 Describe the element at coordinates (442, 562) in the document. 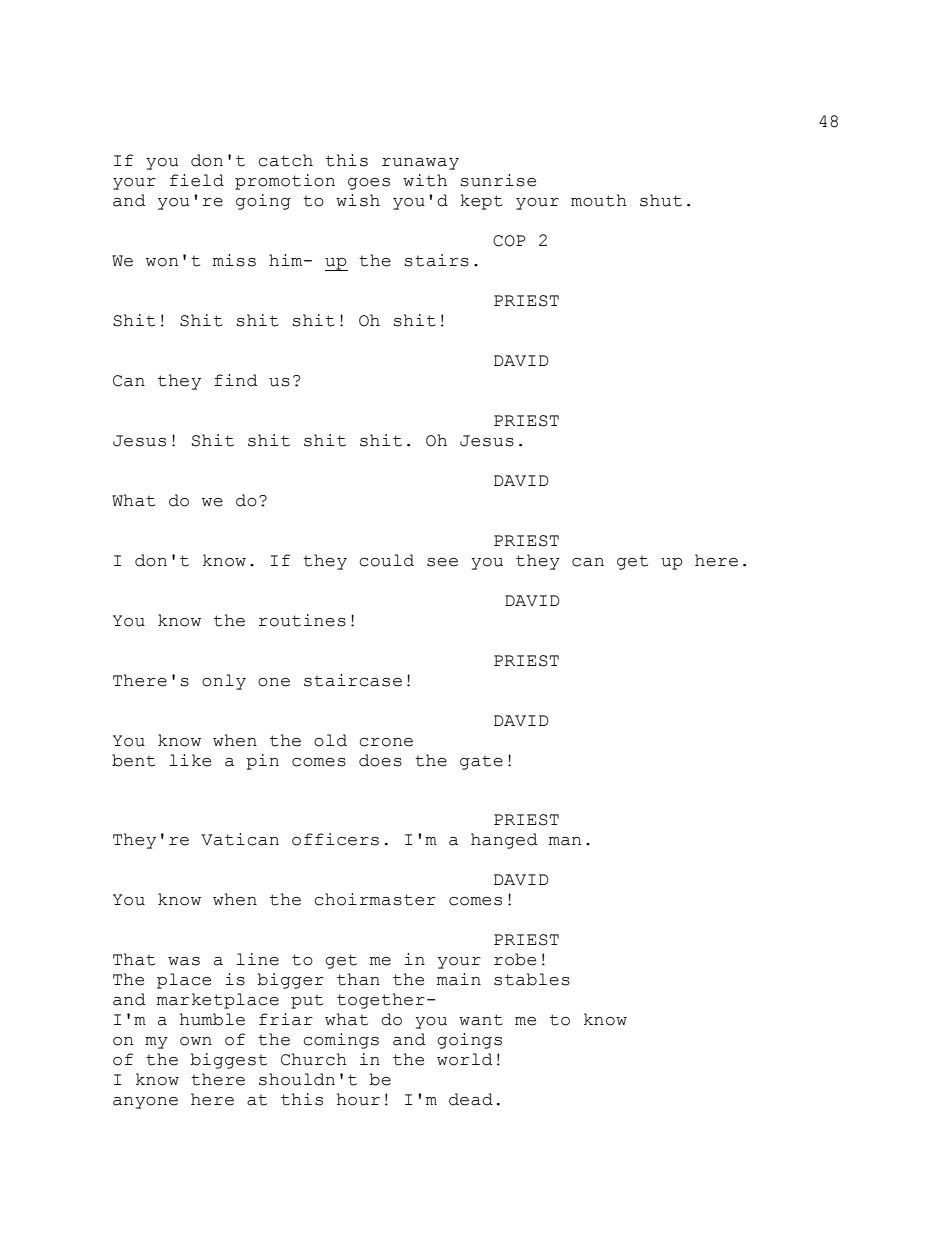

I see `see` at that location.
